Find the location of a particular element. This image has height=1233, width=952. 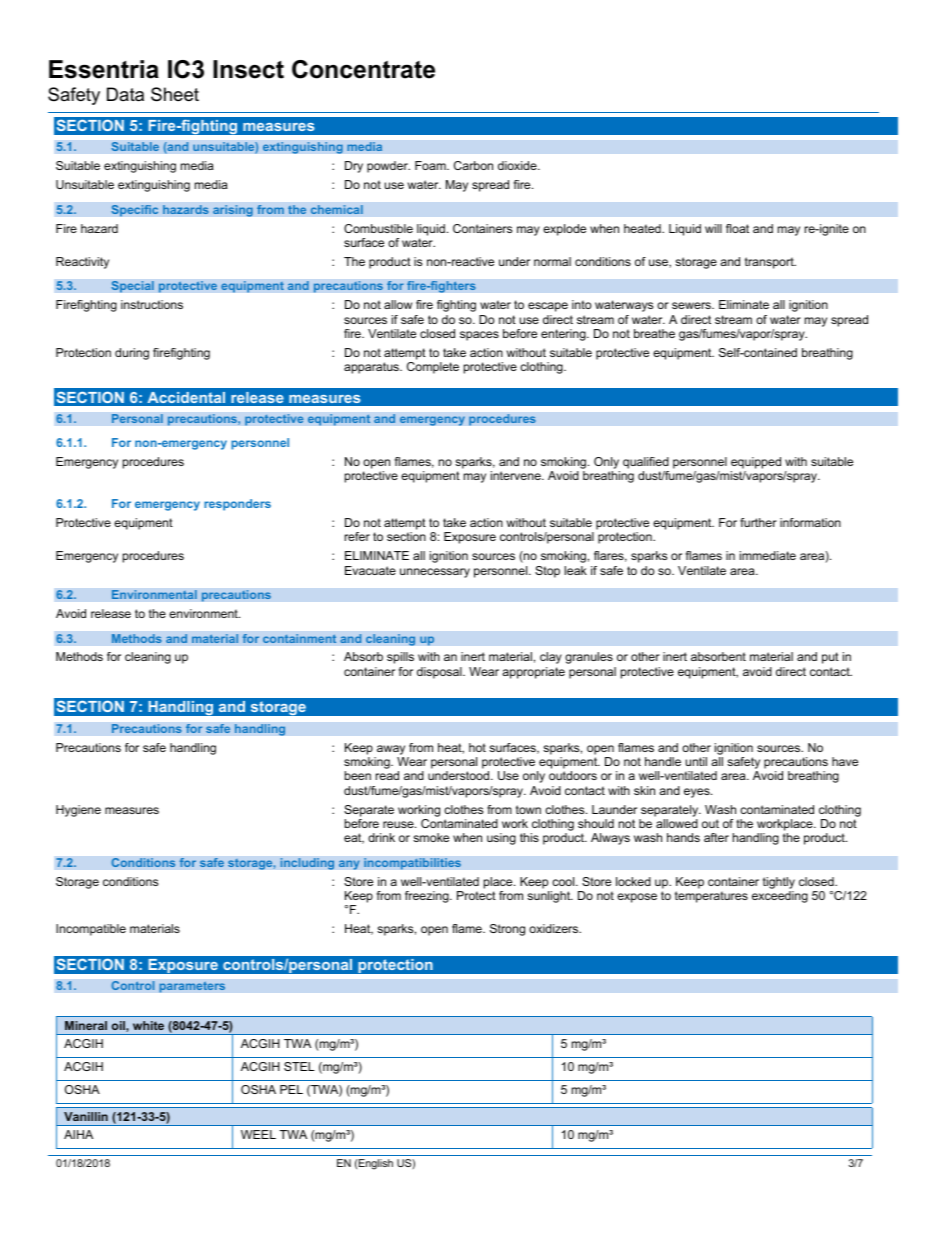

hot is located at coordinates (477, 747).
